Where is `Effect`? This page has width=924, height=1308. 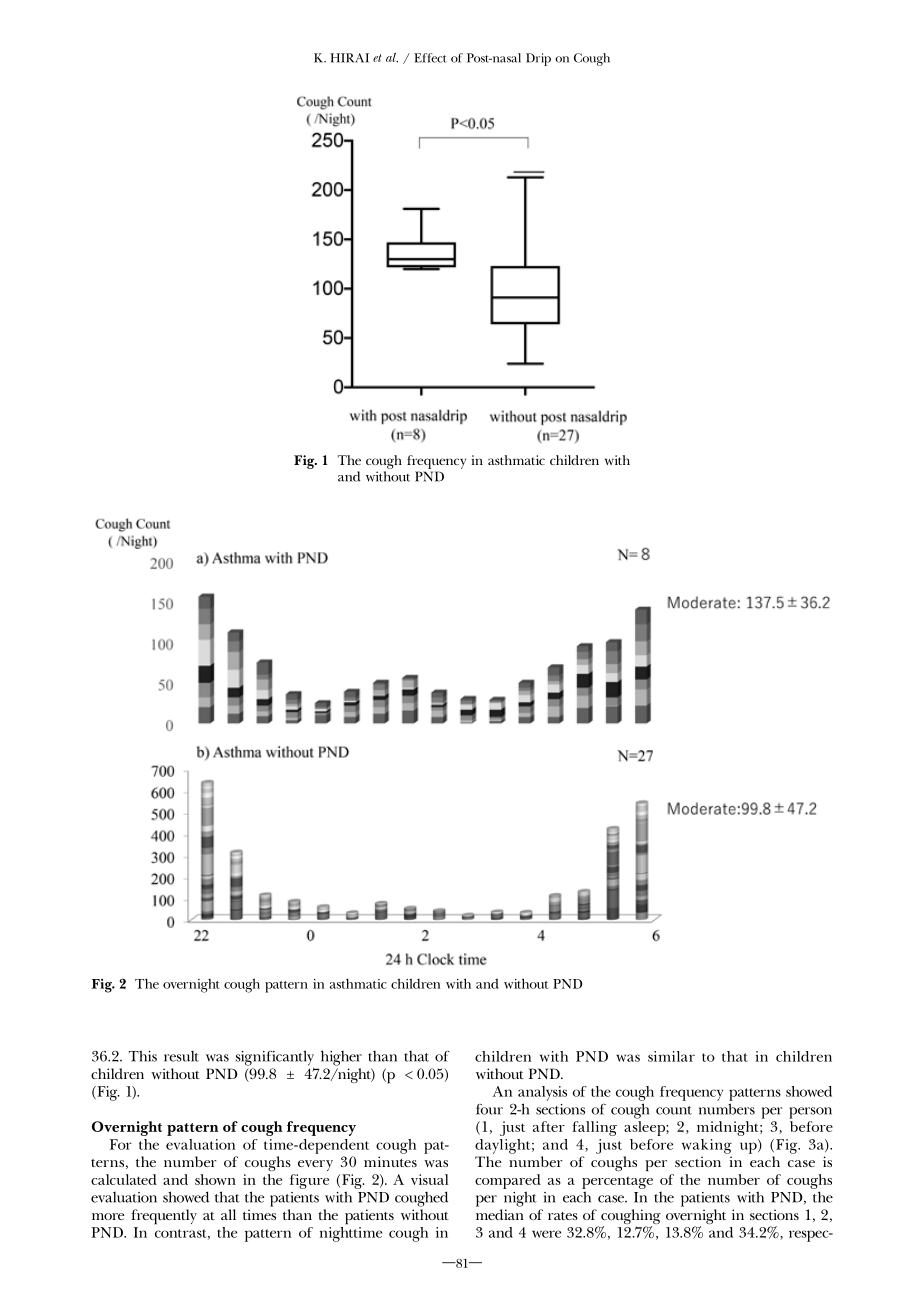 Effect is located at coordinates (430, 58).
